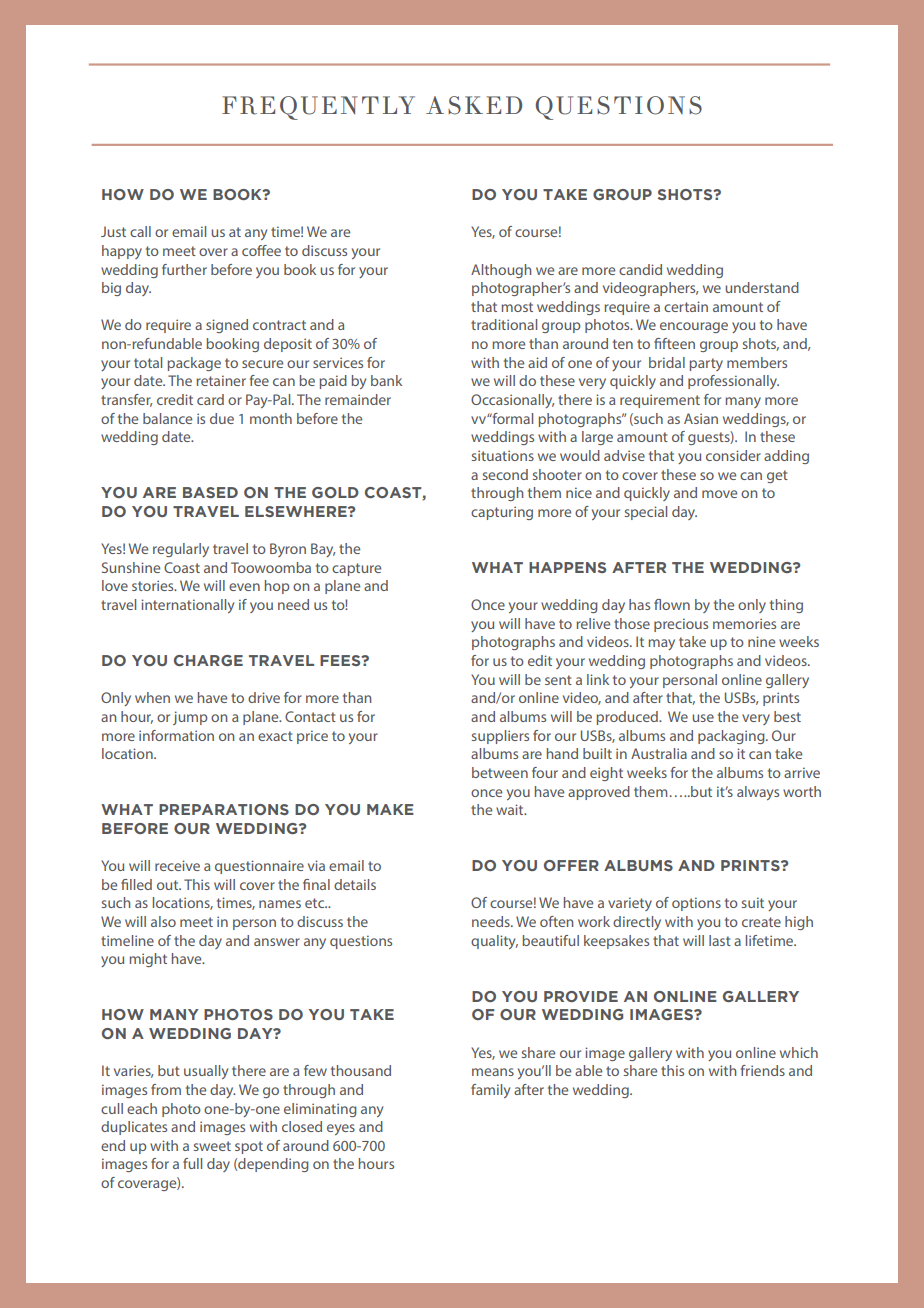 The width and height of the screenshot is (924, 1308). I want to click on family, so click(490, 1091).
